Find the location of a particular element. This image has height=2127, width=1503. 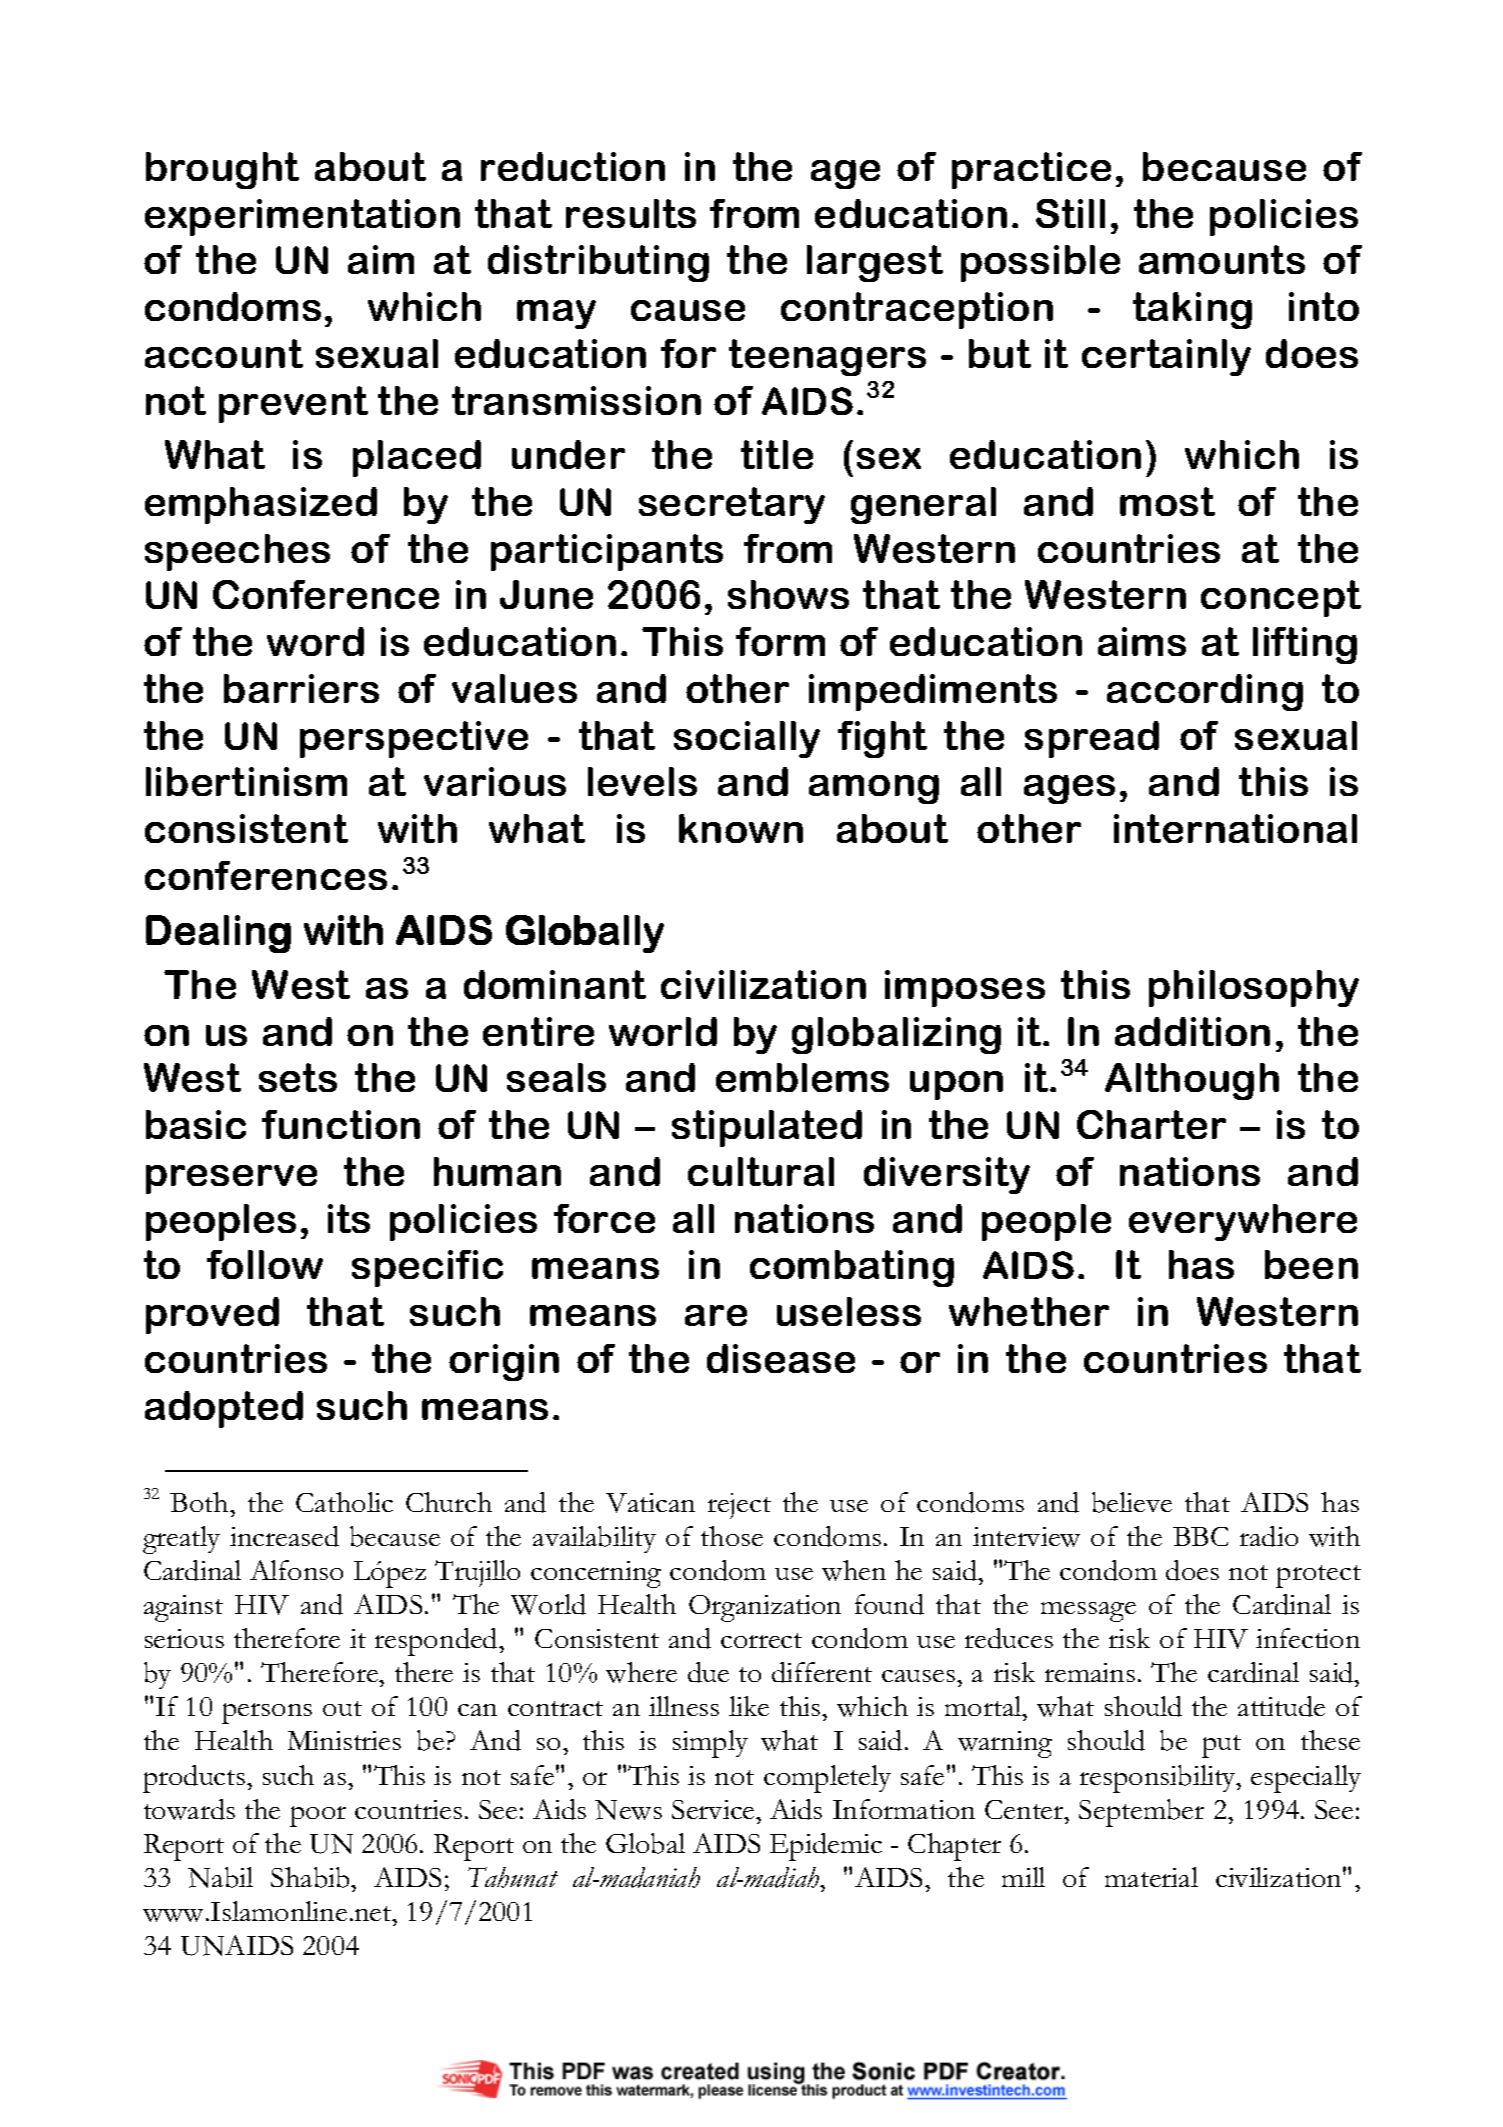

poor is located at coordinates (318, 1816).
